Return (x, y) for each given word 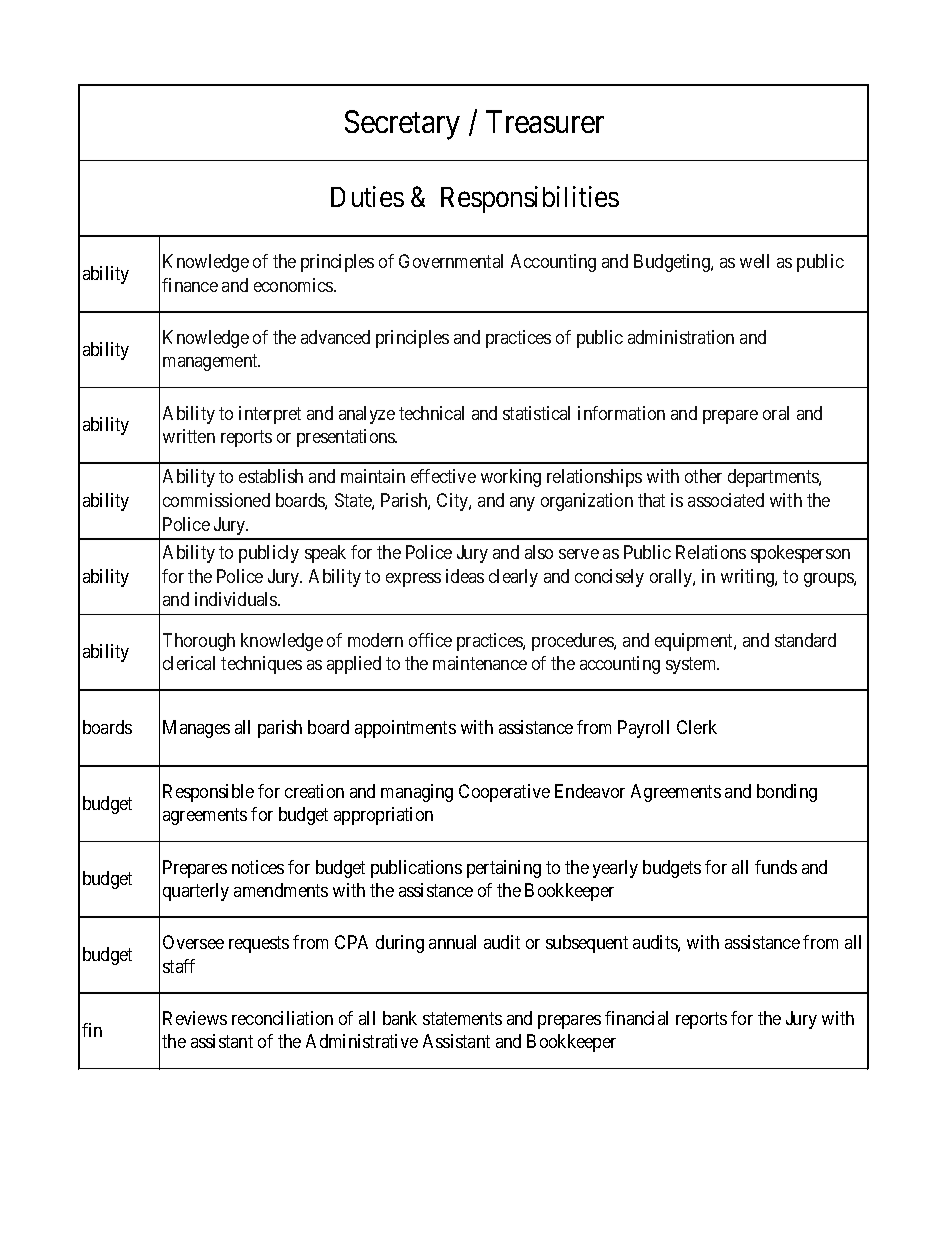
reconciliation (282, 1018)
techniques (261, 665)
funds (776, 867)
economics (294, 285)
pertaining (504, 869)
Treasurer (545, 121)
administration (681, 337)
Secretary (402, 125)
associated (726, 500)
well (754, 261)
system (692, 665)
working (511, 478)
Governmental (451, 261)
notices (258, 867)
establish (271, 476)
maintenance (480, 663)
